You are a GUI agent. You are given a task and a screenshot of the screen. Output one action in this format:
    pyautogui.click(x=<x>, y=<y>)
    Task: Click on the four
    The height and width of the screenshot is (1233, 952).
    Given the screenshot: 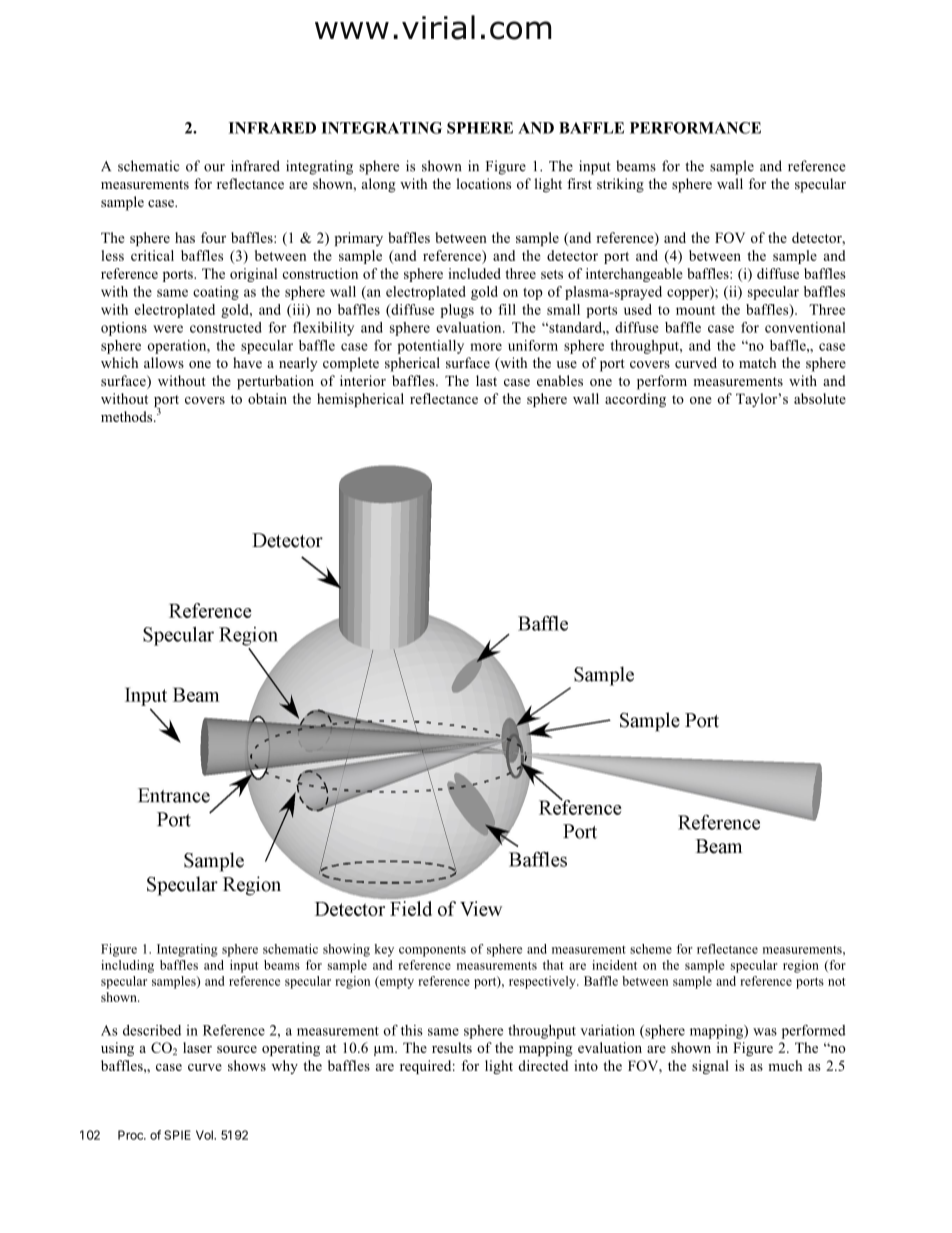 What is the action you would take?
    pyautogui.click(x=213, y=237)
